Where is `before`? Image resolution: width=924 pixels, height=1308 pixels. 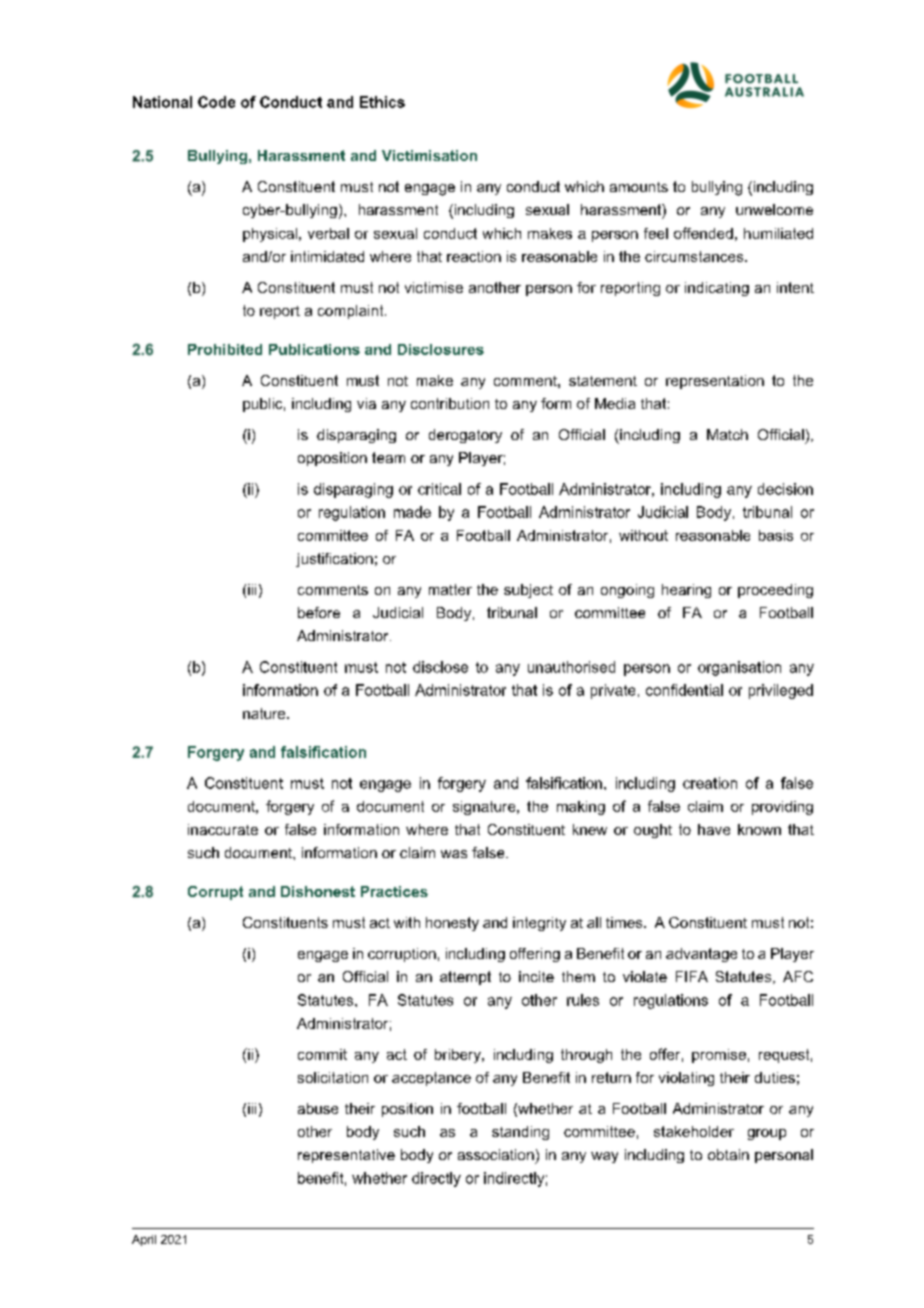 before is located at coordinates (319, 612).
